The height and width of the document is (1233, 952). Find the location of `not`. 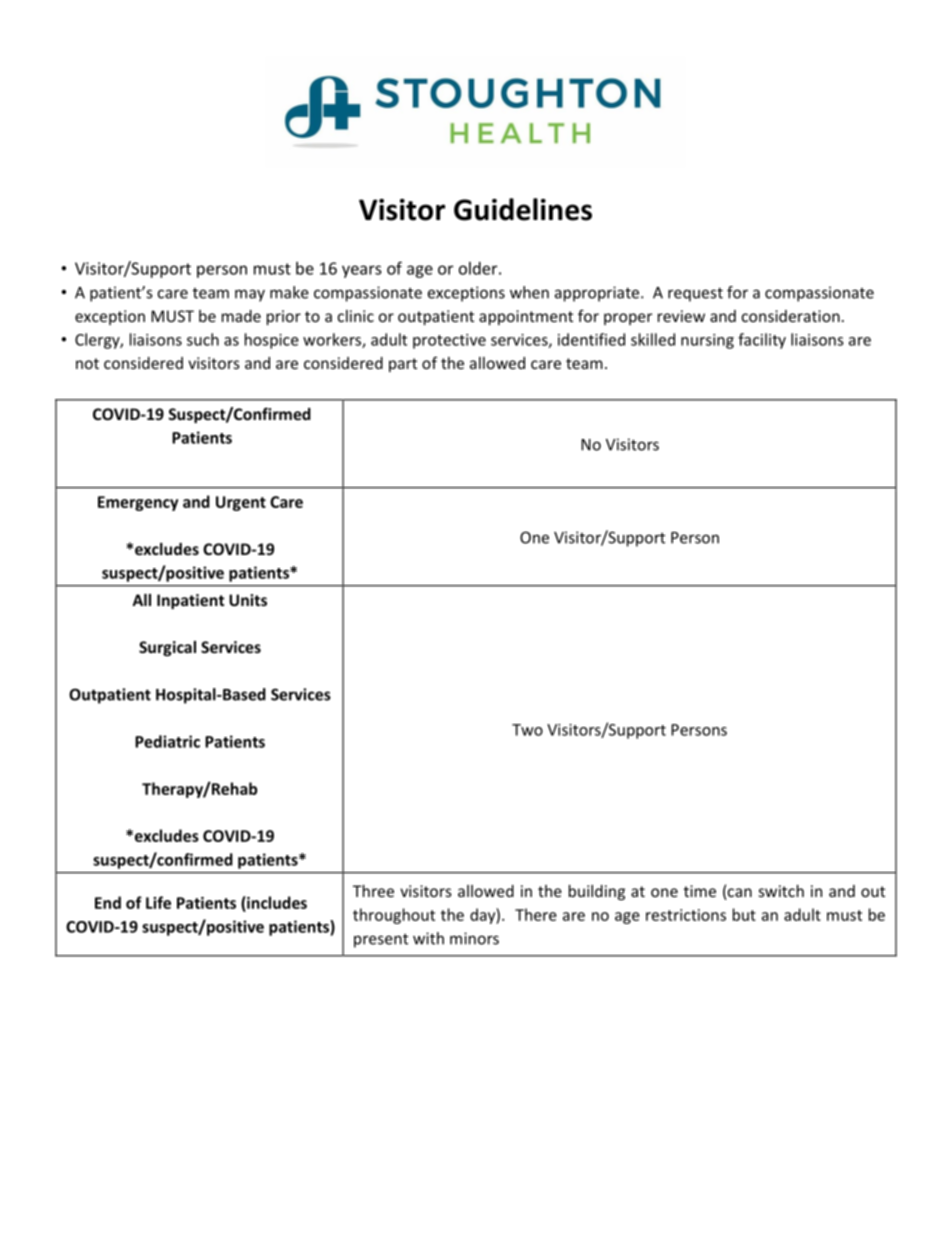

not is located at coordinates (87, 363).
